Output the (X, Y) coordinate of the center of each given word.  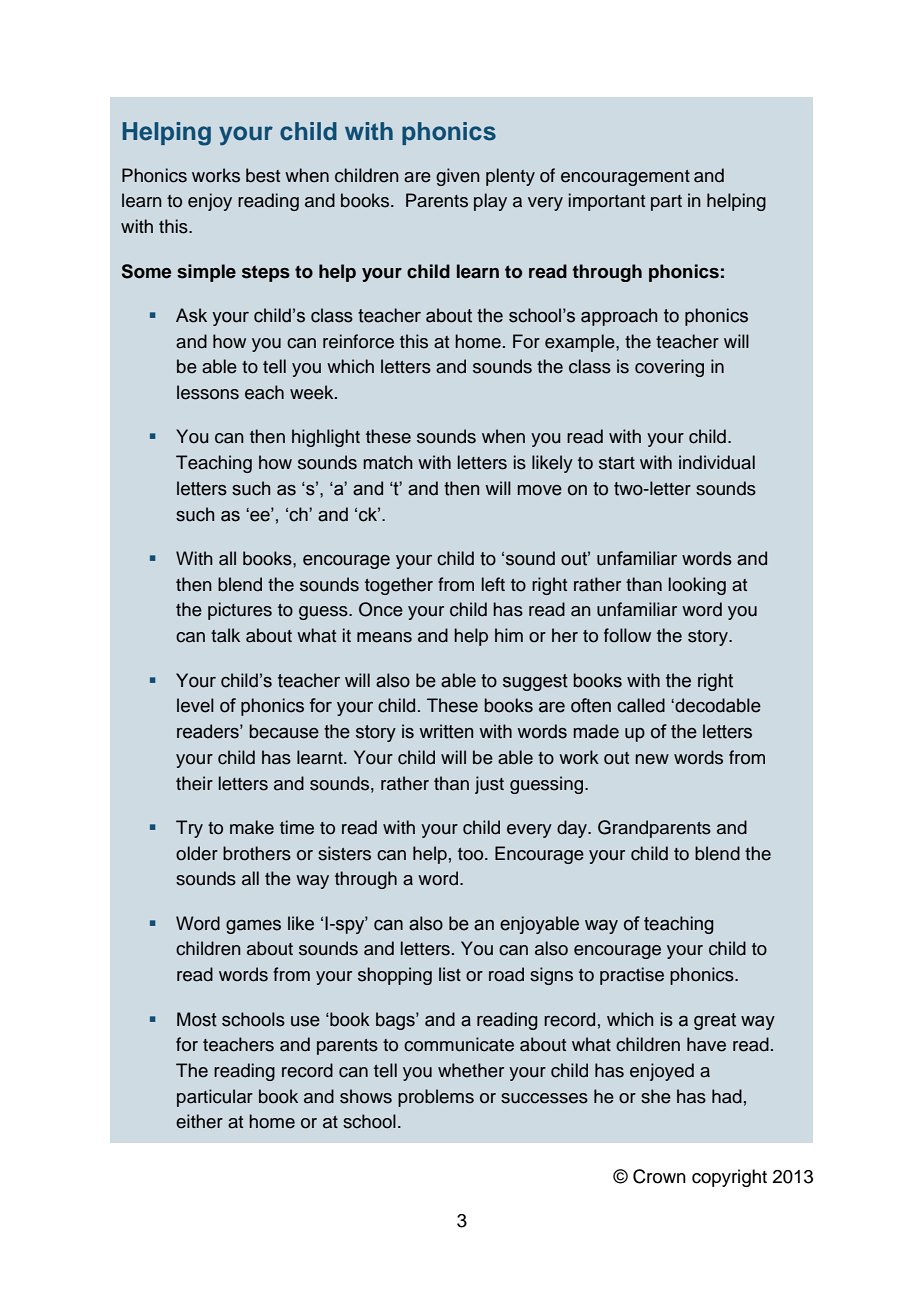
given (458, 177)
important (607, 202)
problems (436, 1098)
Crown (659, 1176)
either (199, 1121)
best (263, 175)
